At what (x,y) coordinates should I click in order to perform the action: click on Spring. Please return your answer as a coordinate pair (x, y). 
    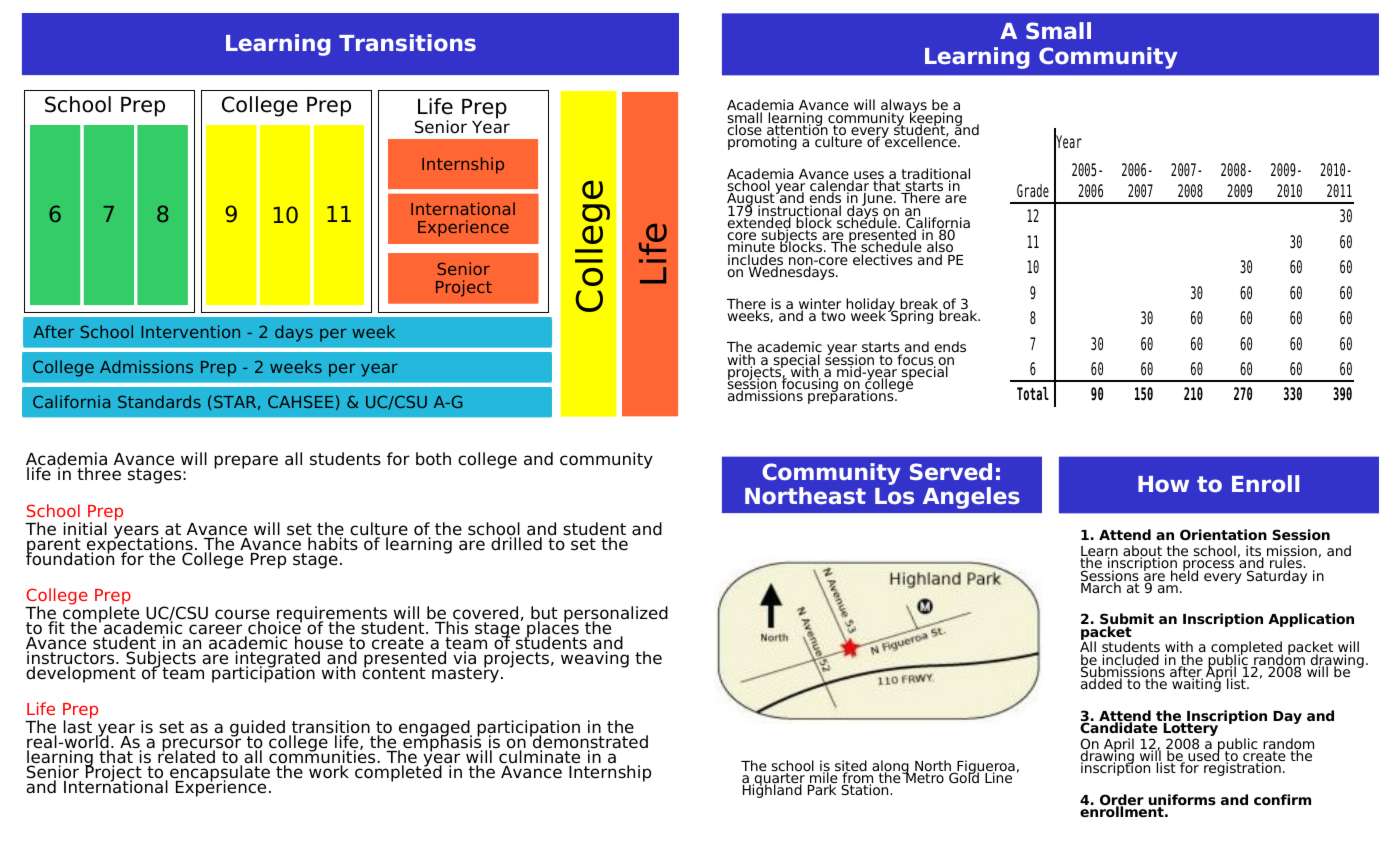
    Looking at the image, I should click on (911, 316).
